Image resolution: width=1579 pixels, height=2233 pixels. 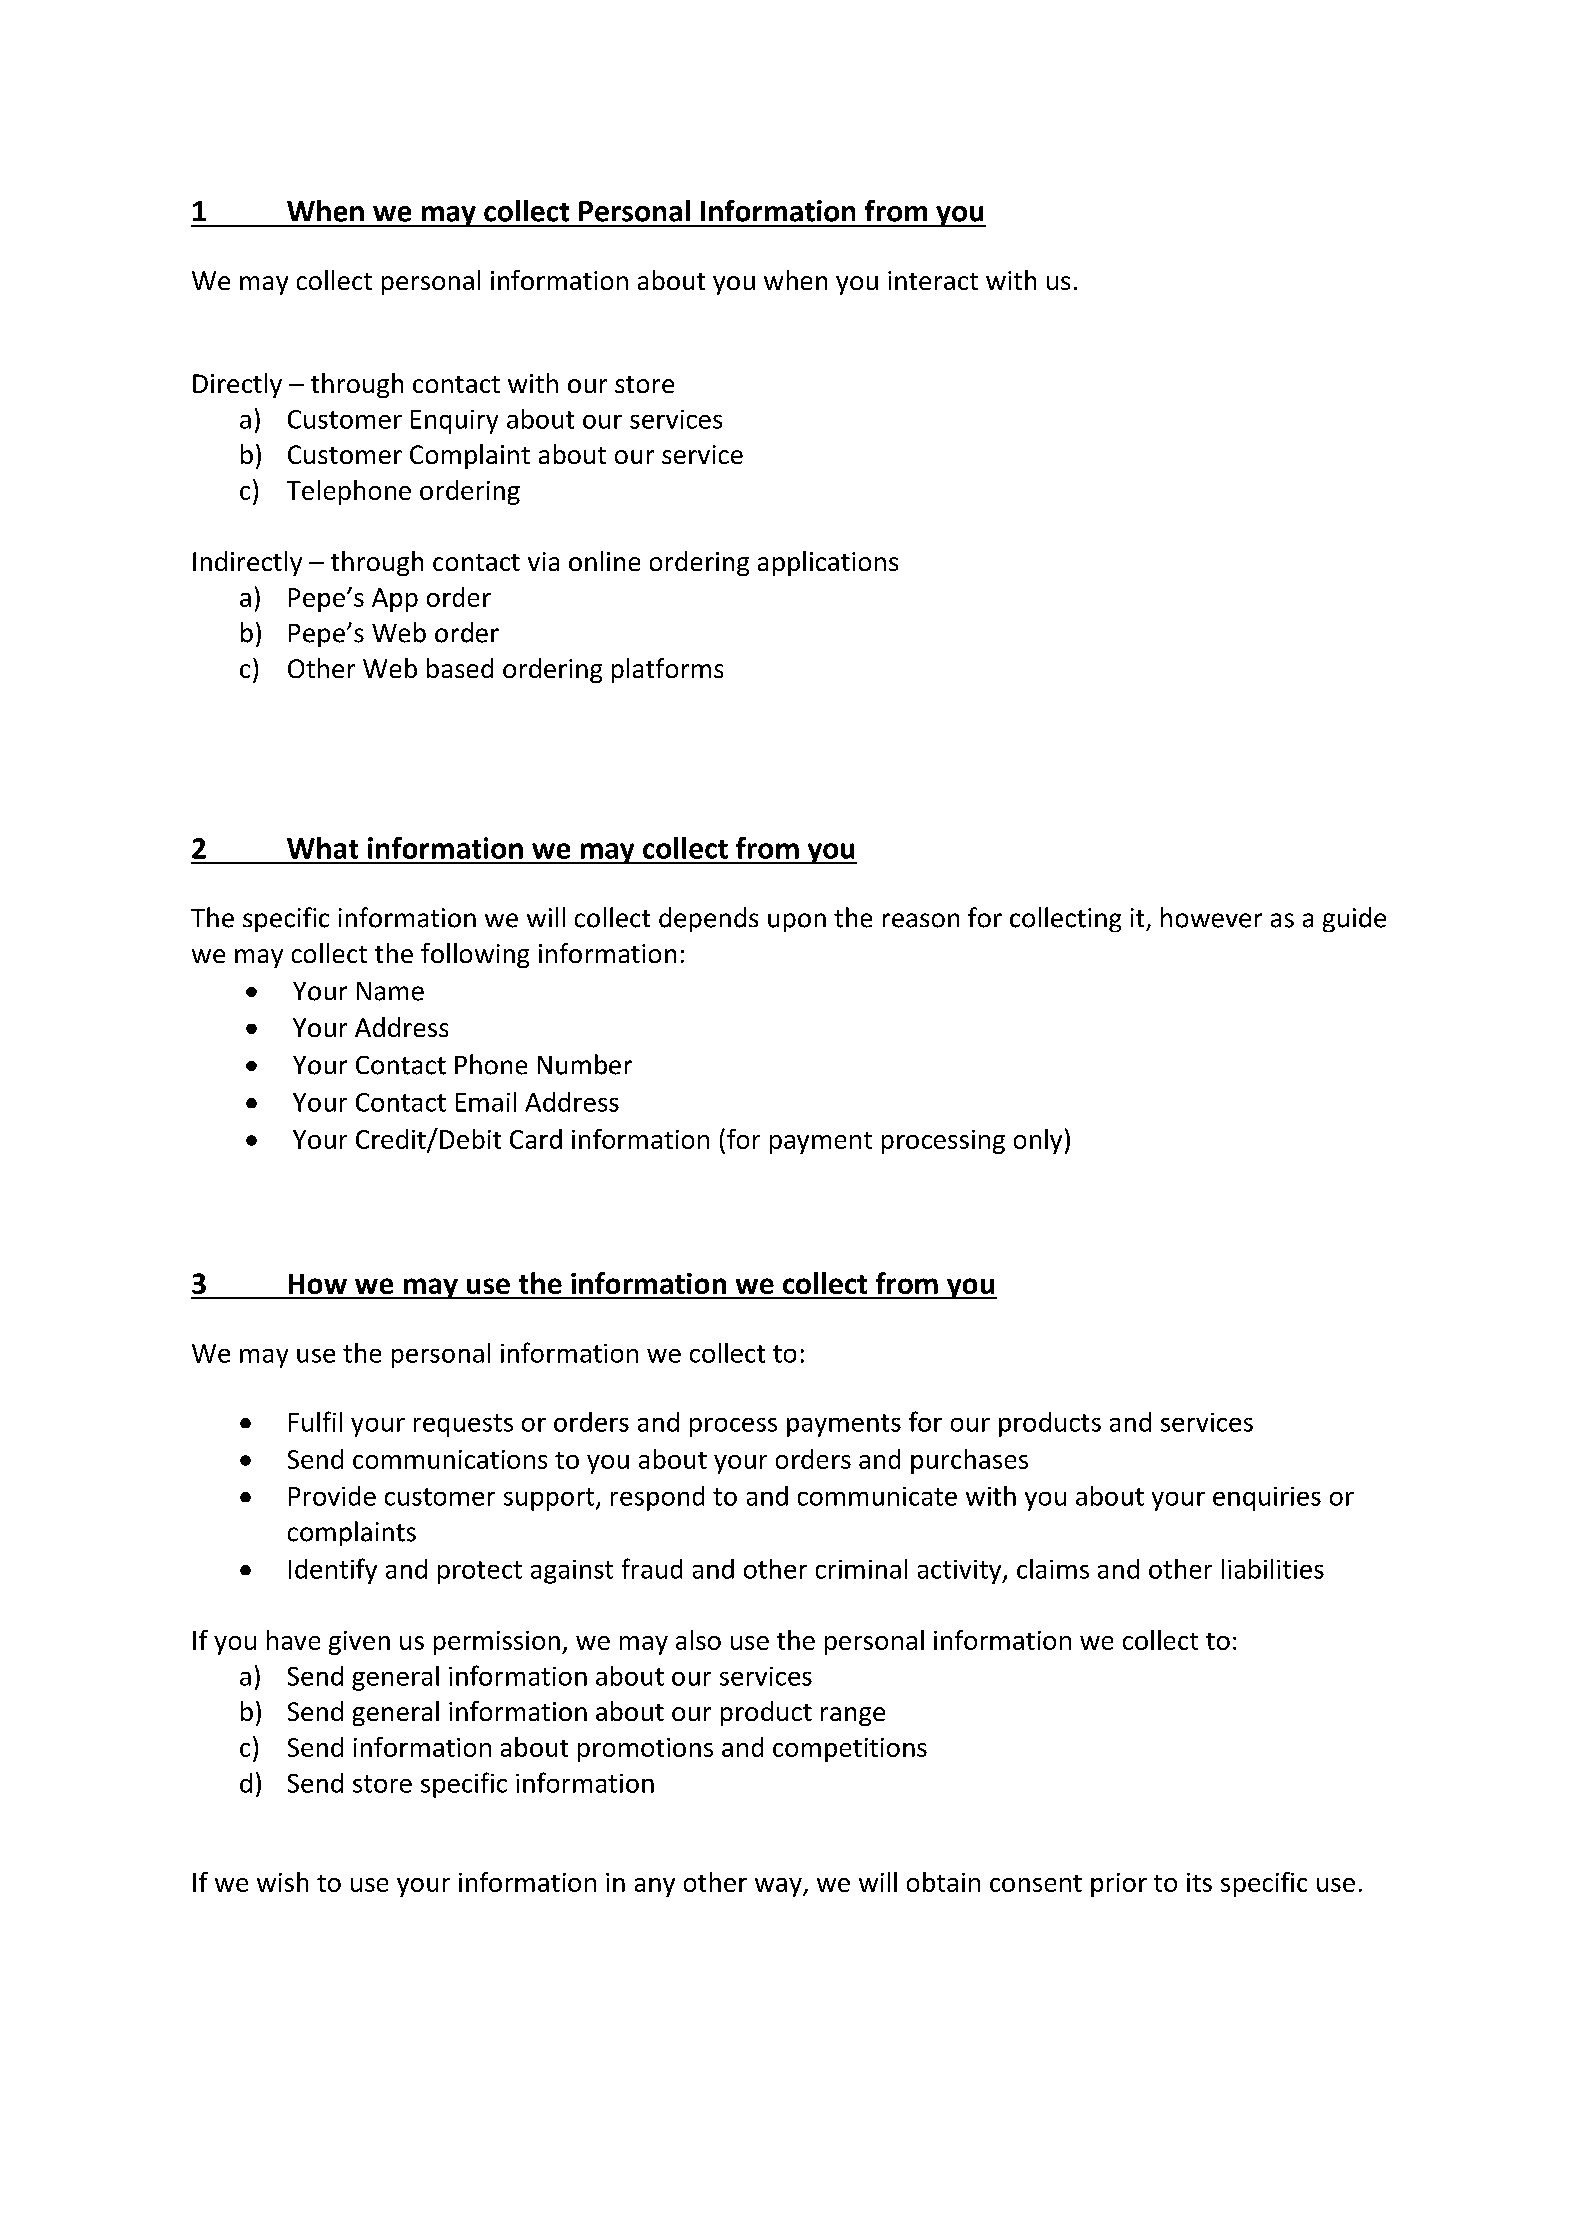 I want to click on wish, so click(x=282, y=1882).
